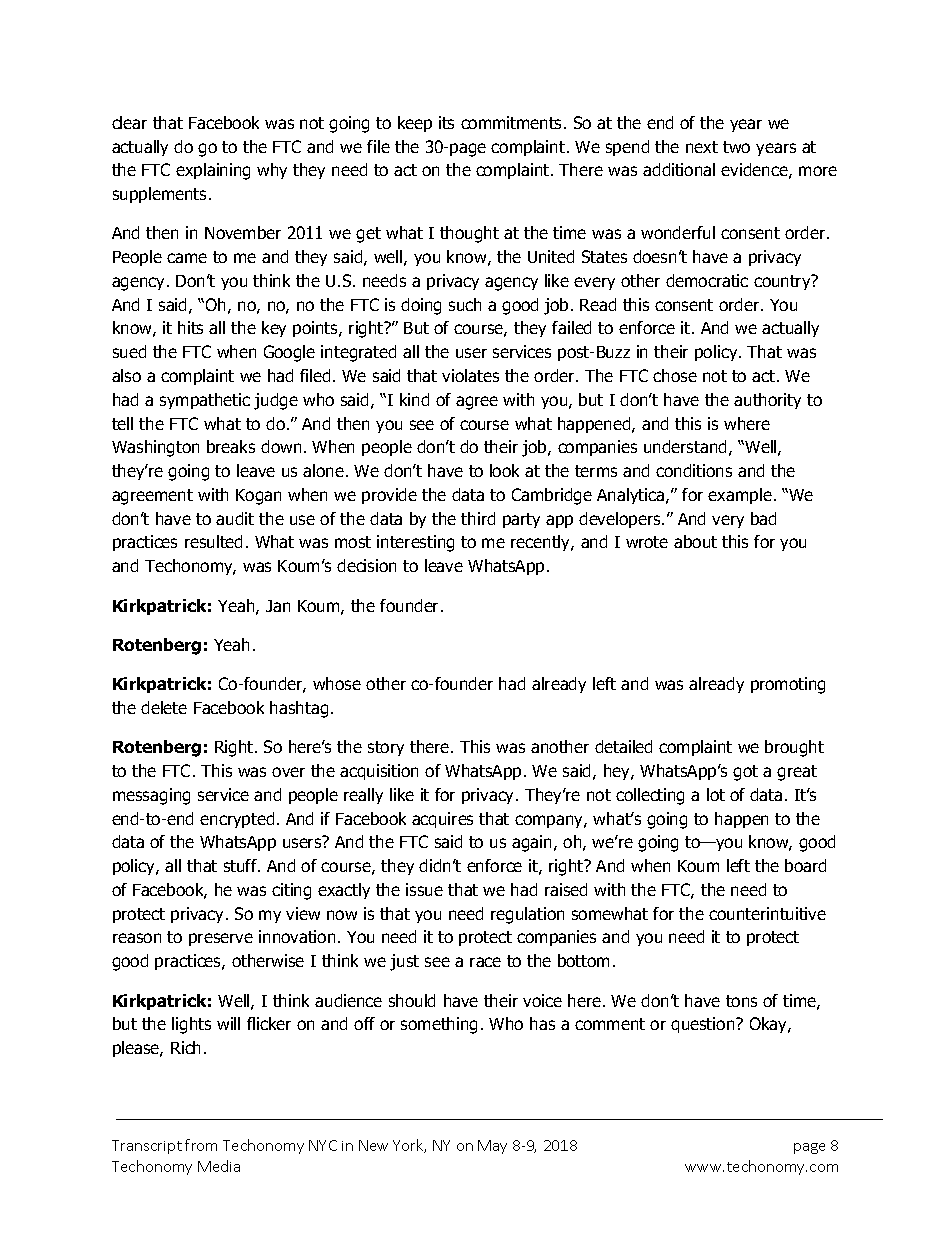 The width and height of the document is (952, 1233). What do you see at coordinates (736, 147) in the document?
I see `two` at bounding box center [736, 147].
